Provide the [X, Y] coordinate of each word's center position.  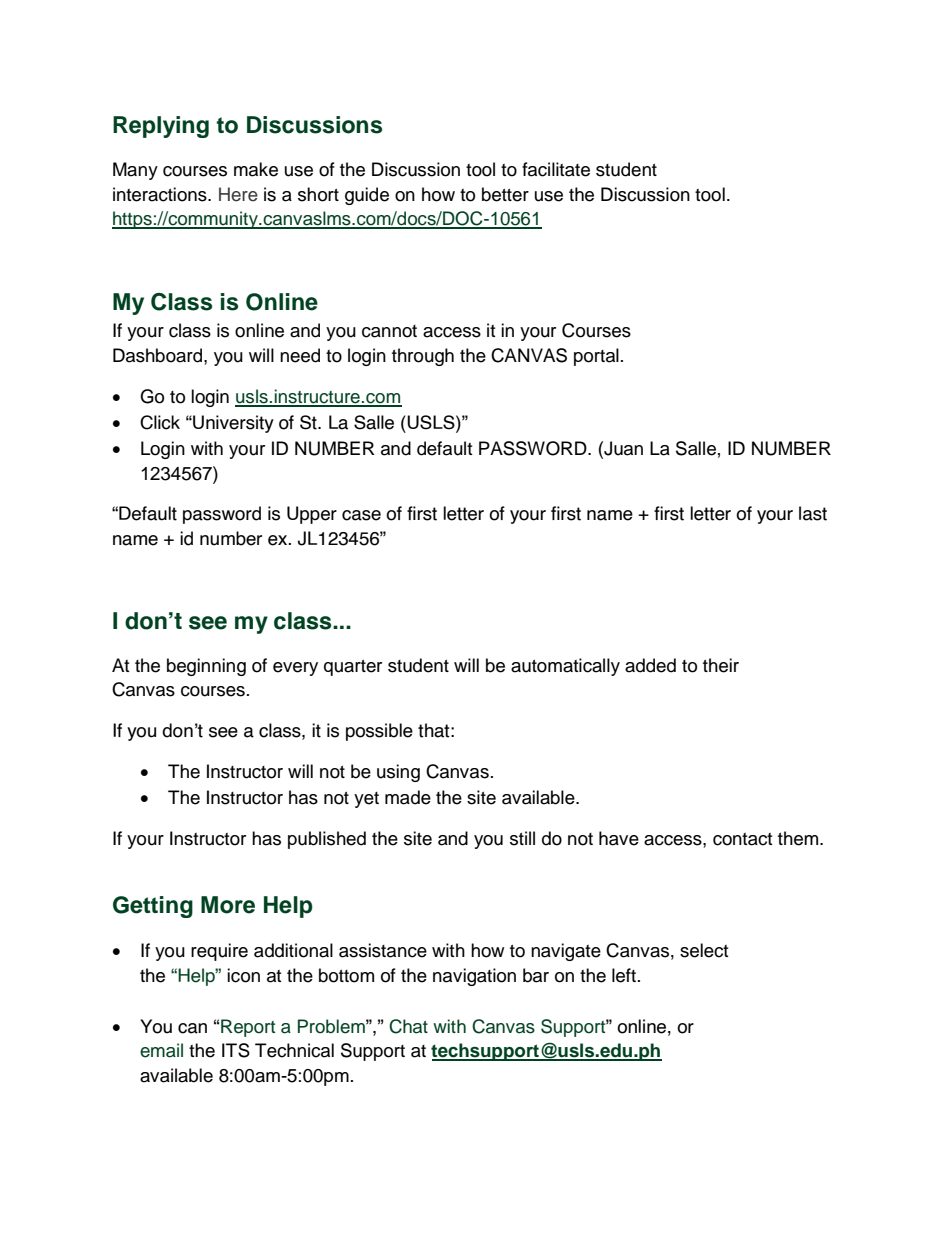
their [721, 665]
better [505, 194]
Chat [408, 1026]
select [704, 950]
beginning [206, 667]
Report [248, 1028]
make [256, 169]
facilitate [556, 169]
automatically [565, 667]
